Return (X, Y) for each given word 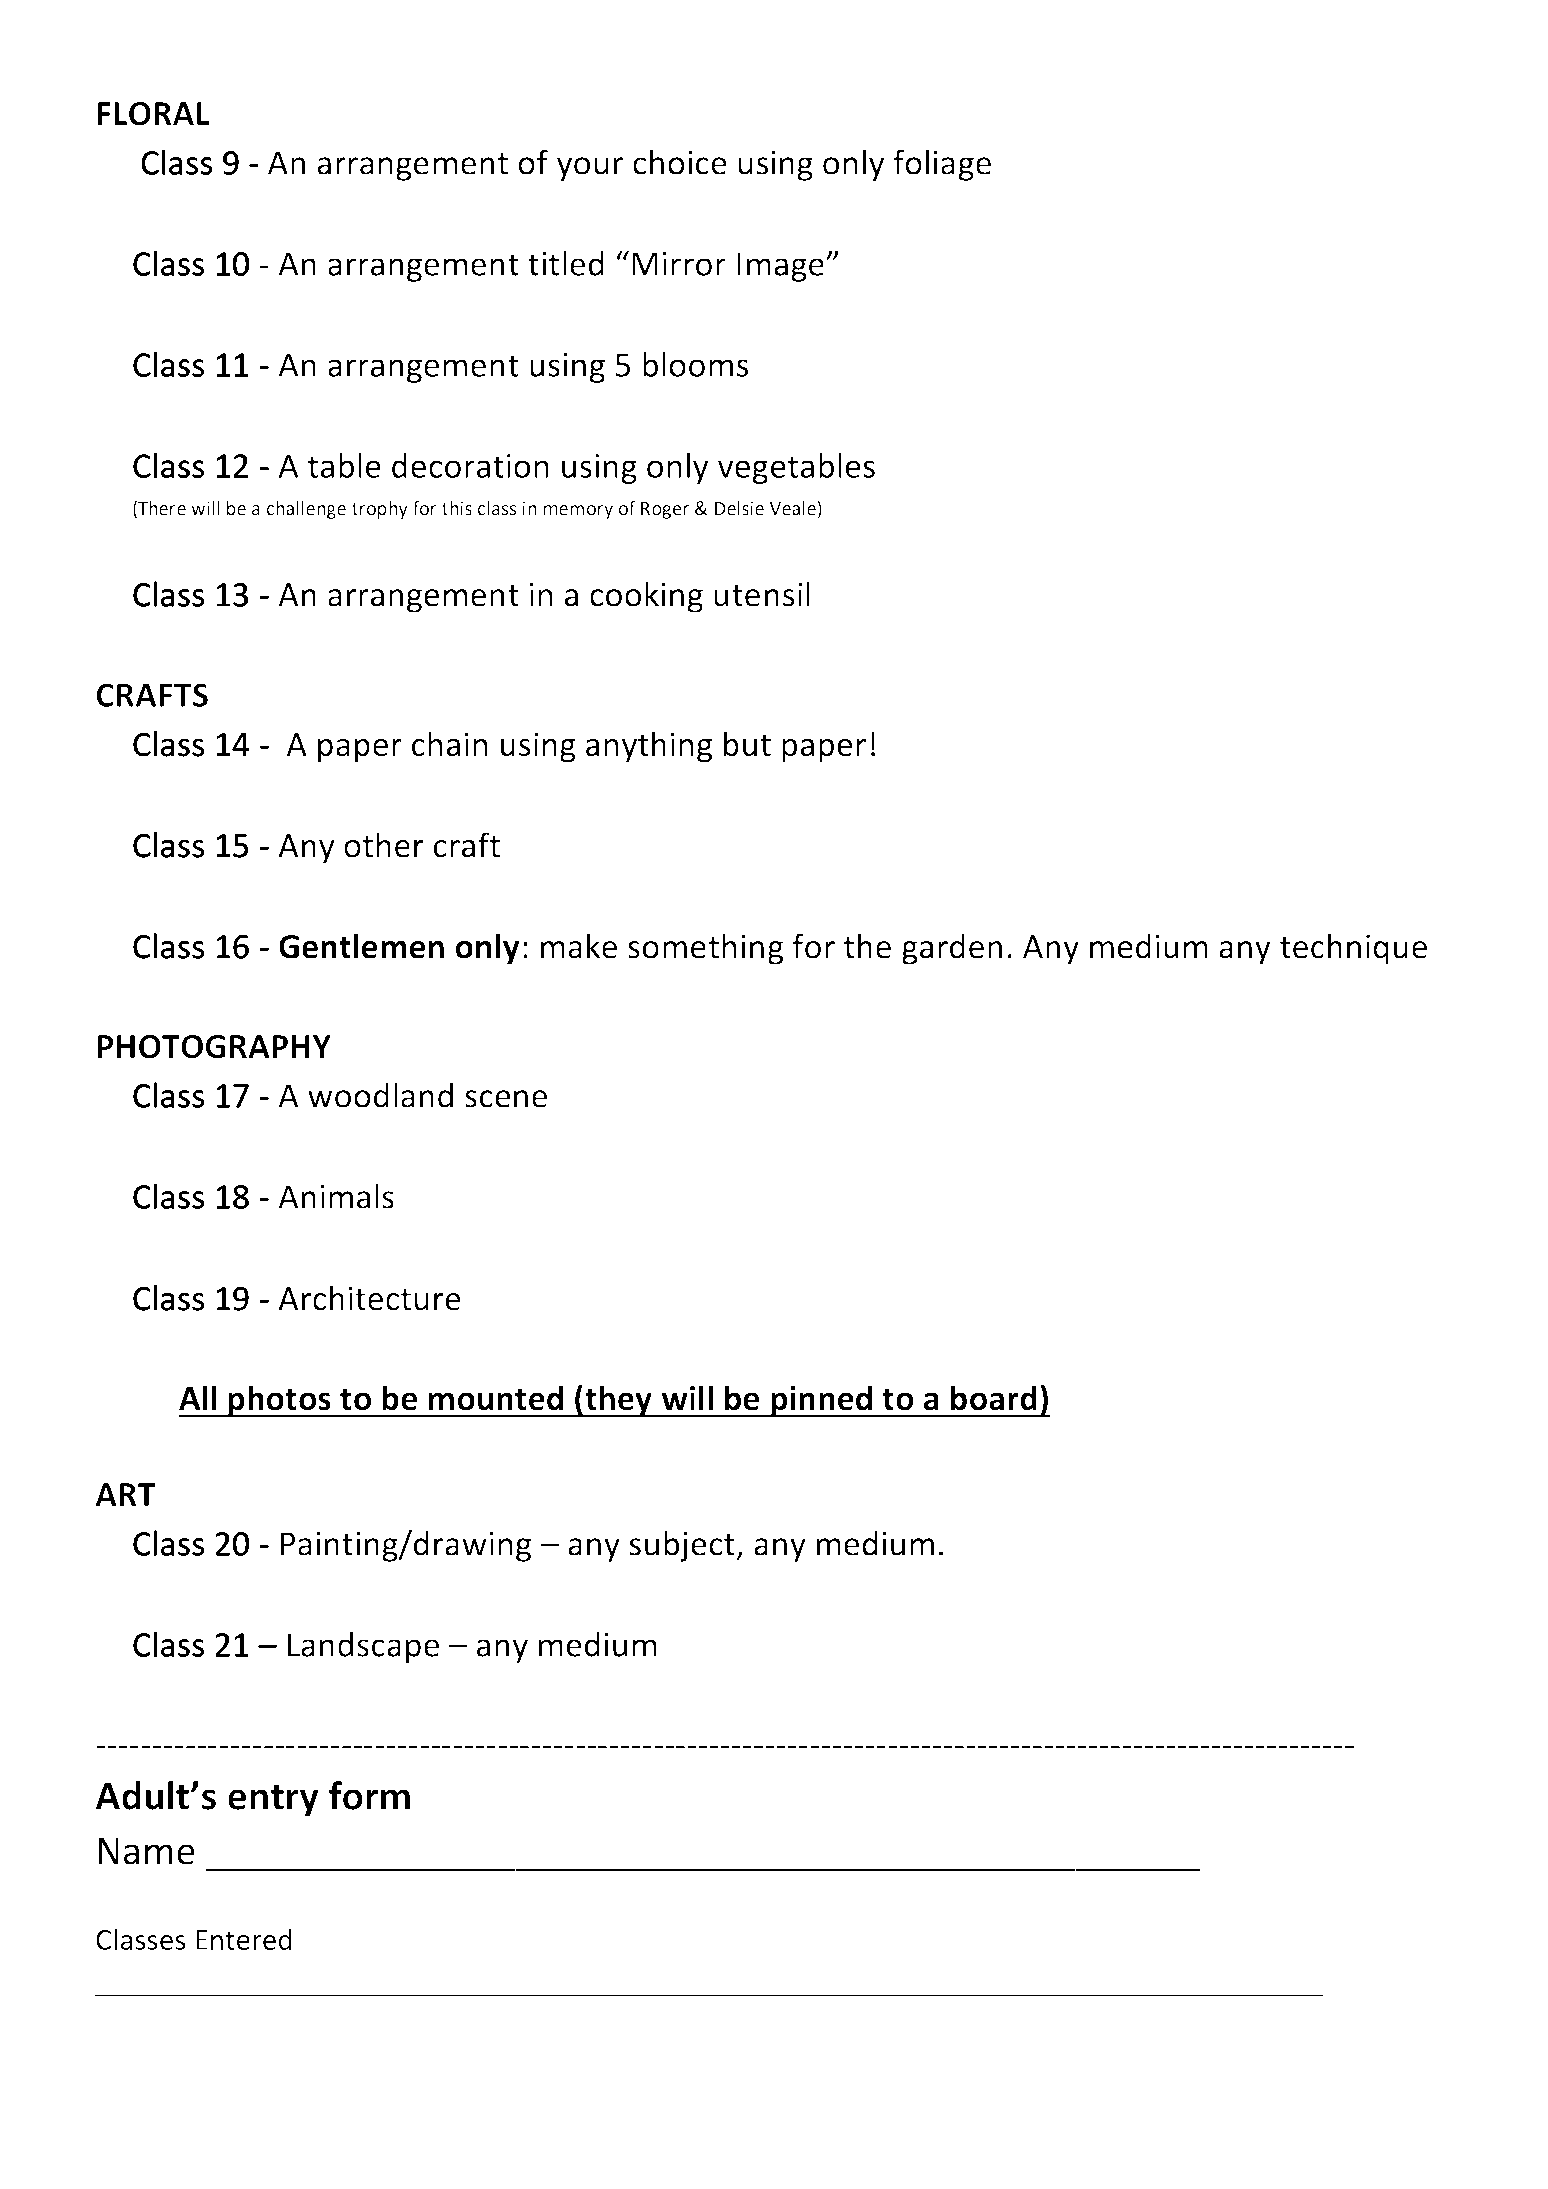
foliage (942, 165)
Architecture (369, 1298)
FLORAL (153, 114)
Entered (244, 1939)
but (747, 744)
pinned (821, 1401)
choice (679, 162)
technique (1353, 949)
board (994, 1398)
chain (449, 744)
